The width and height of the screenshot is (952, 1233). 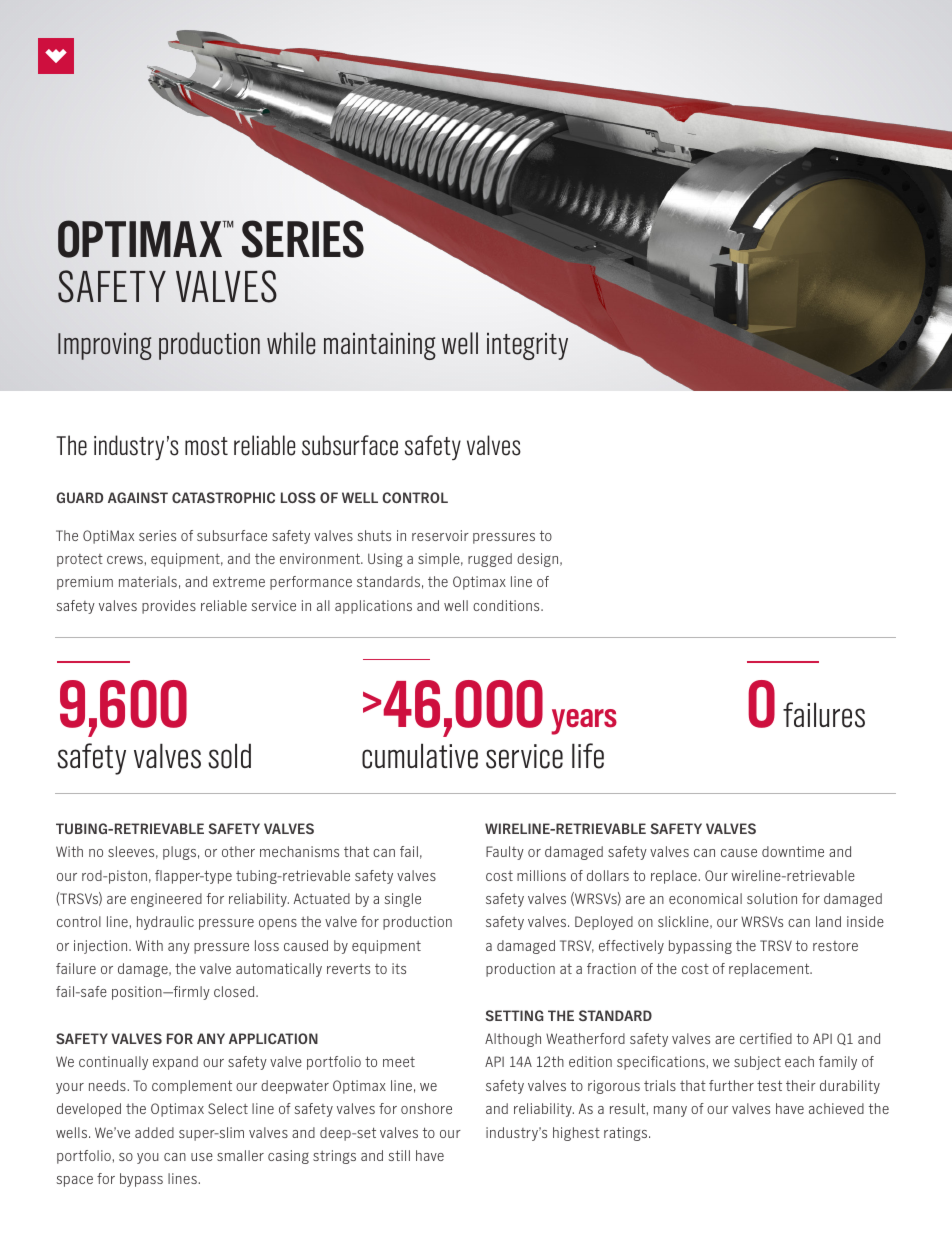 I want to click on cumulative, so click(x=420, y=756).
